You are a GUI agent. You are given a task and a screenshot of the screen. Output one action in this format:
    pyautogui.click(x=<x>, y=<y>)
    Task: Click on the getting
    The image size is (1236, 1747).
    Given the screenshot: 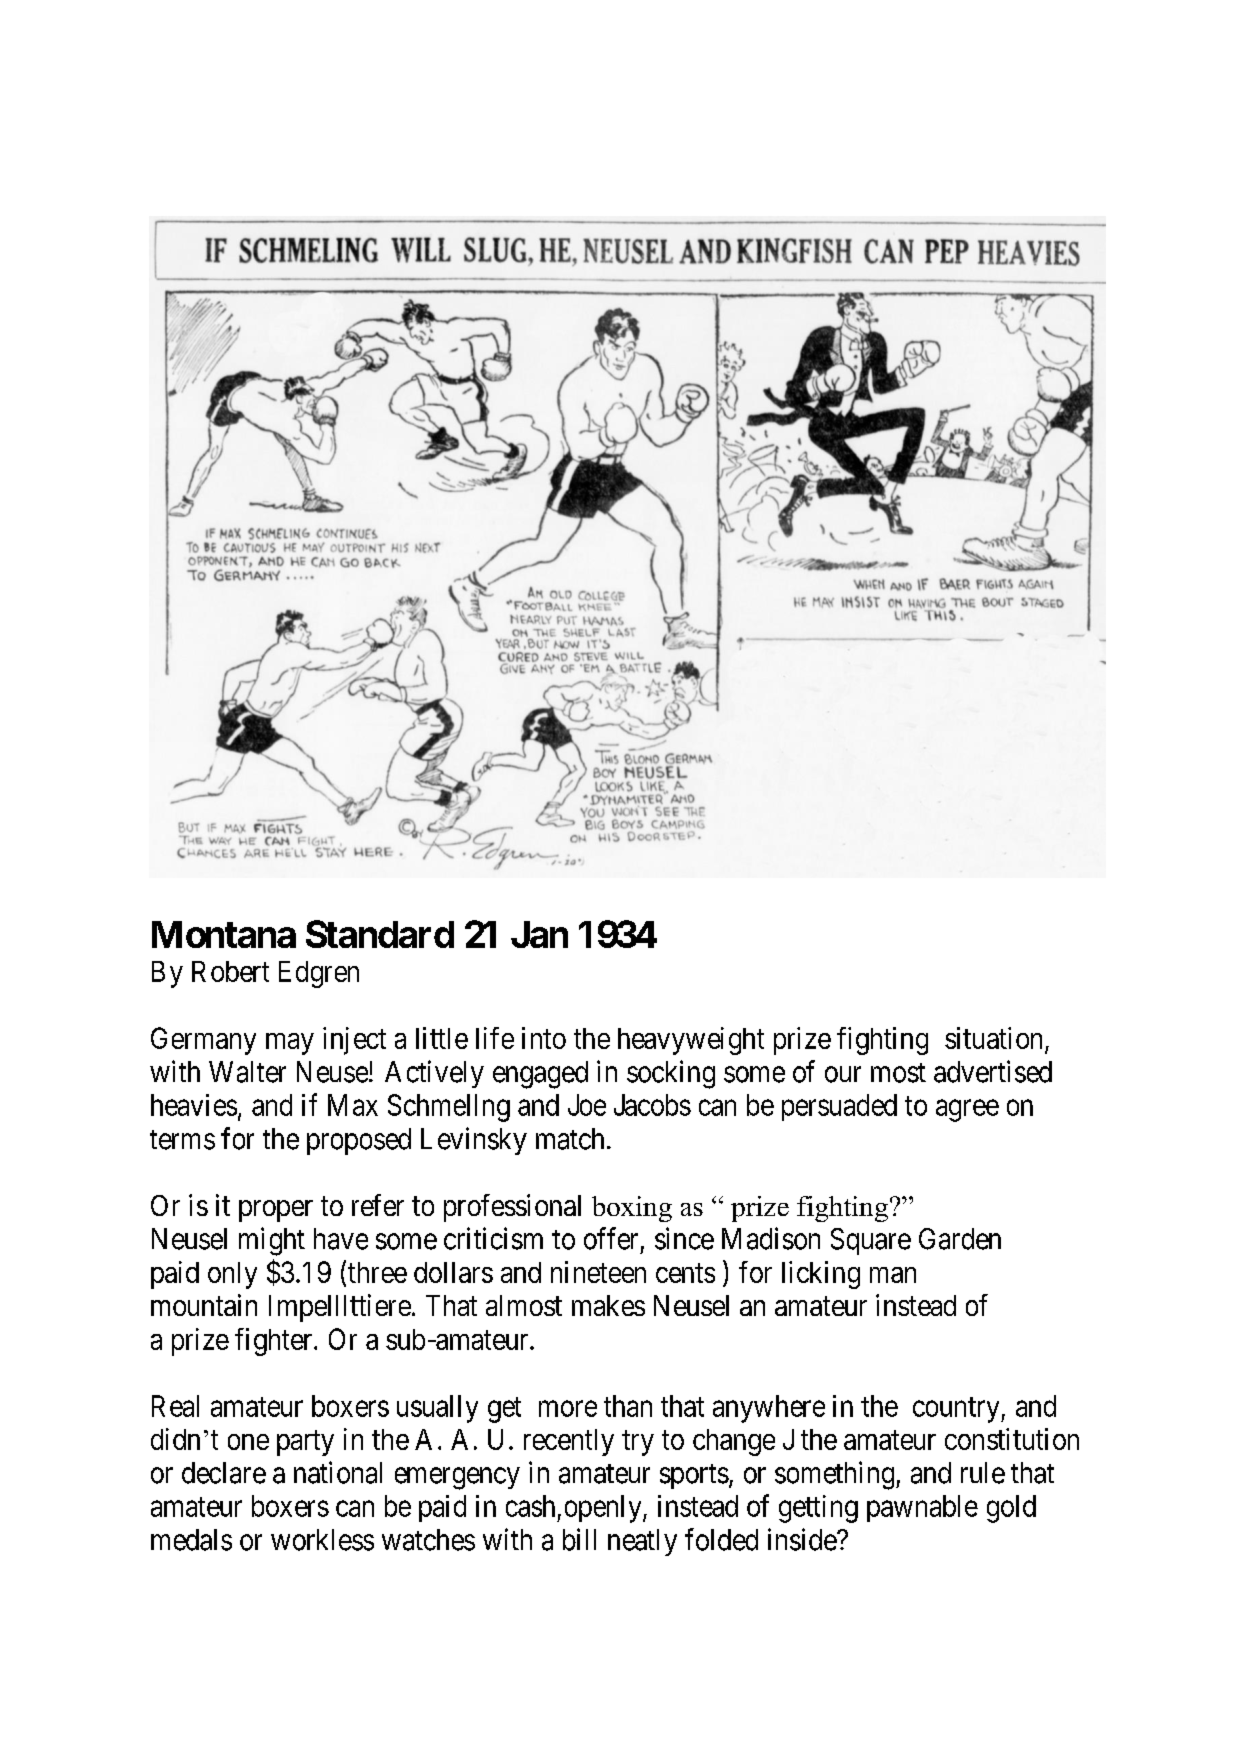 What is the action you would take?
    pyautogui.click(x=818, y=1509)
